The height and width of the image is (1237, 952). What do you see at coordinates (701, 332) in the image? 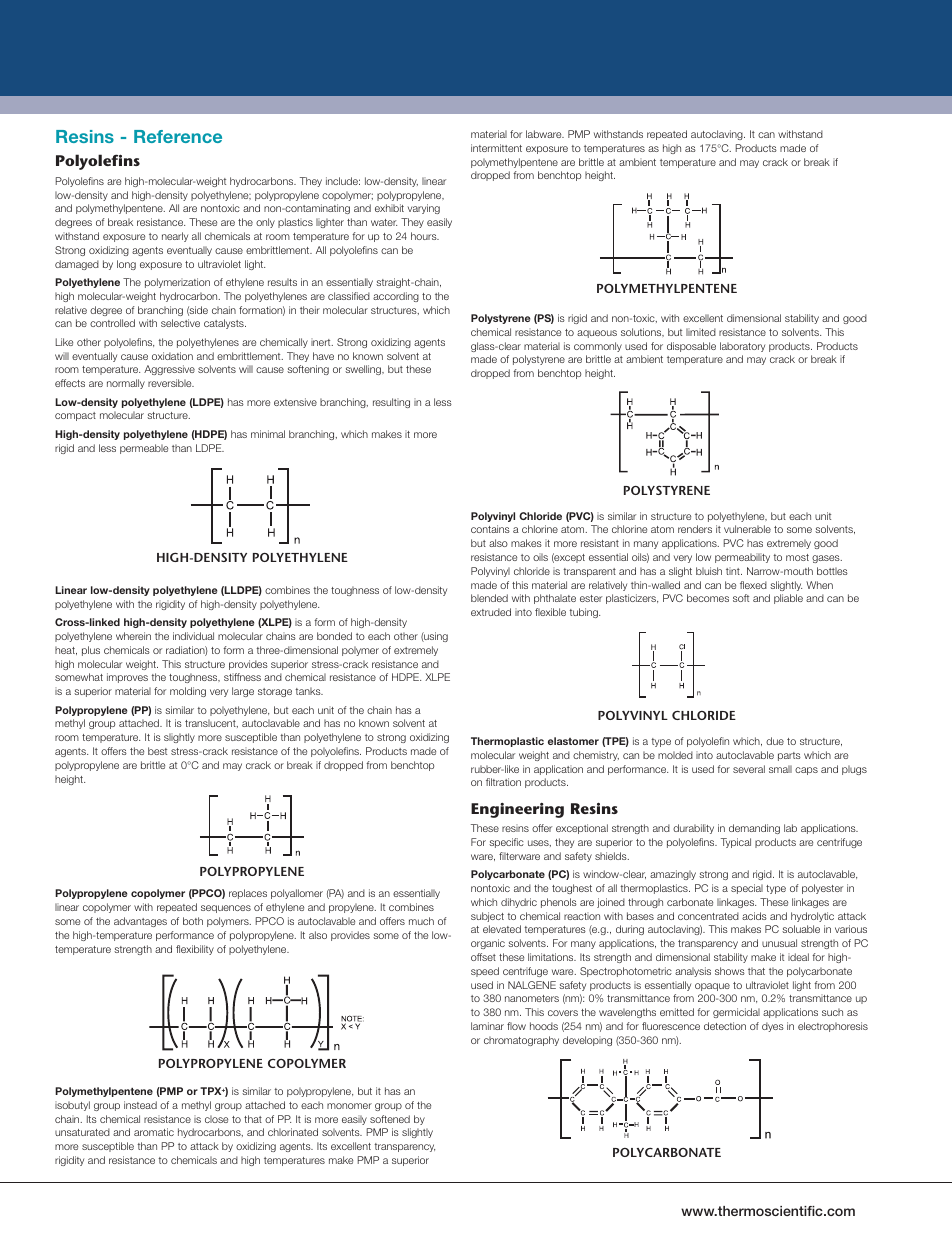
I see `limited` at bounding box center [701, 332].
